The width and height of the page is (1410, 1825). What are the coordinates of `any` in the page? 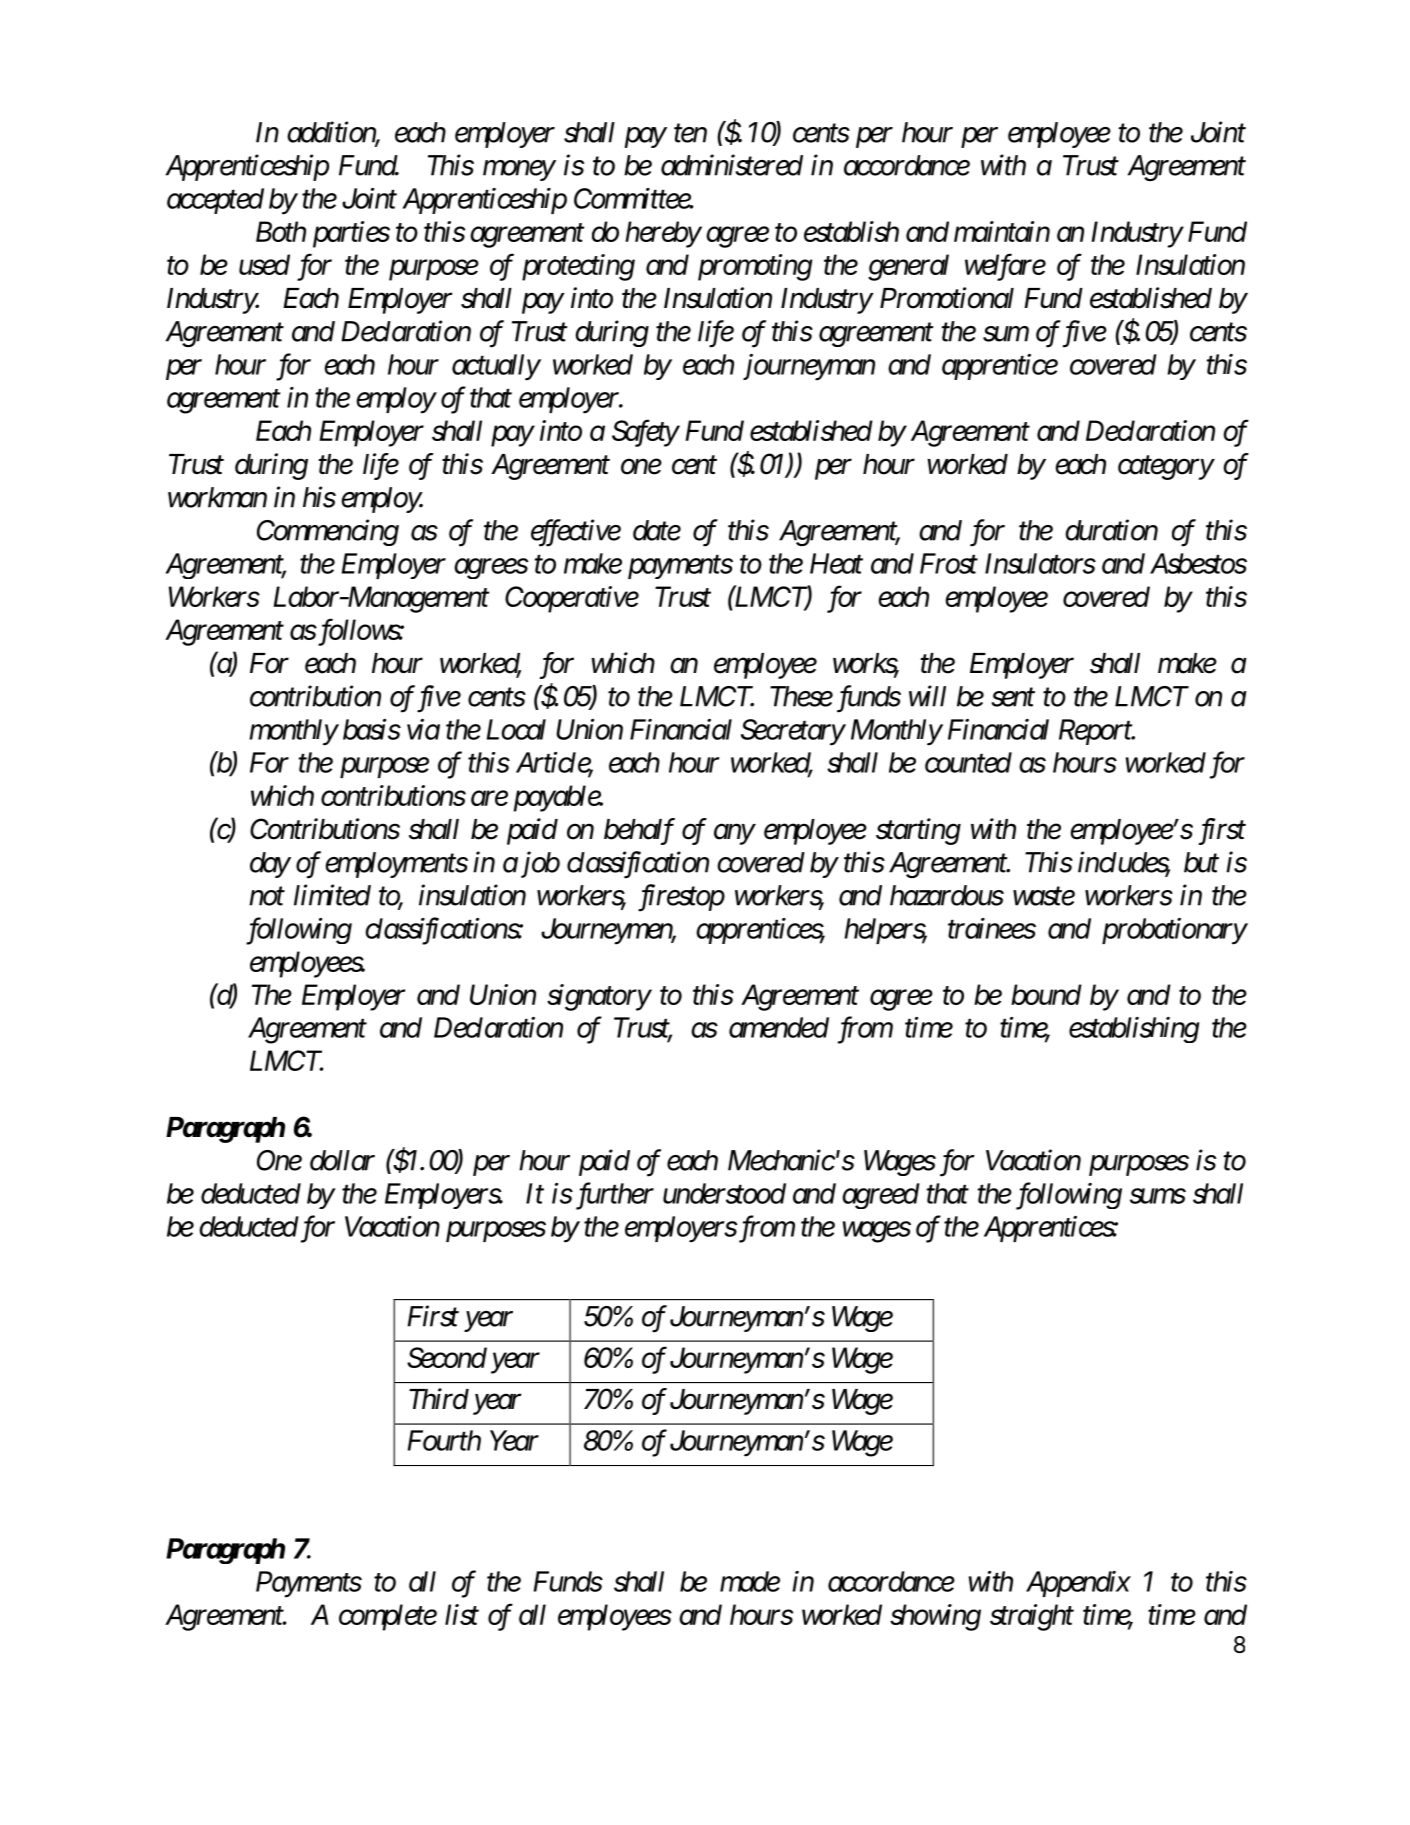 It's located at (735, 834).
